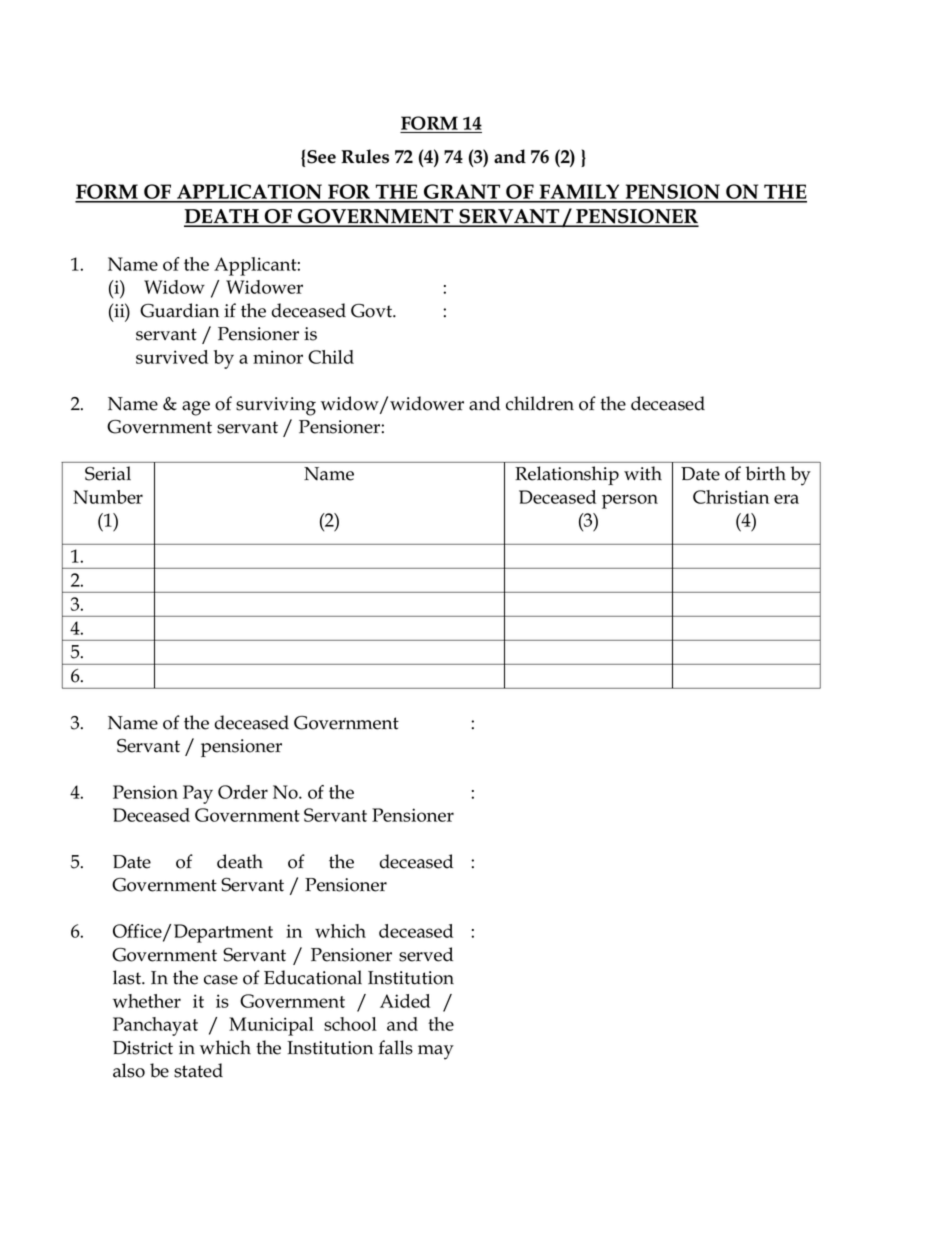  What do you see at coordinates (731, 497) in the screenshot?
I see `Christian` at bounding box center [731, 497].
